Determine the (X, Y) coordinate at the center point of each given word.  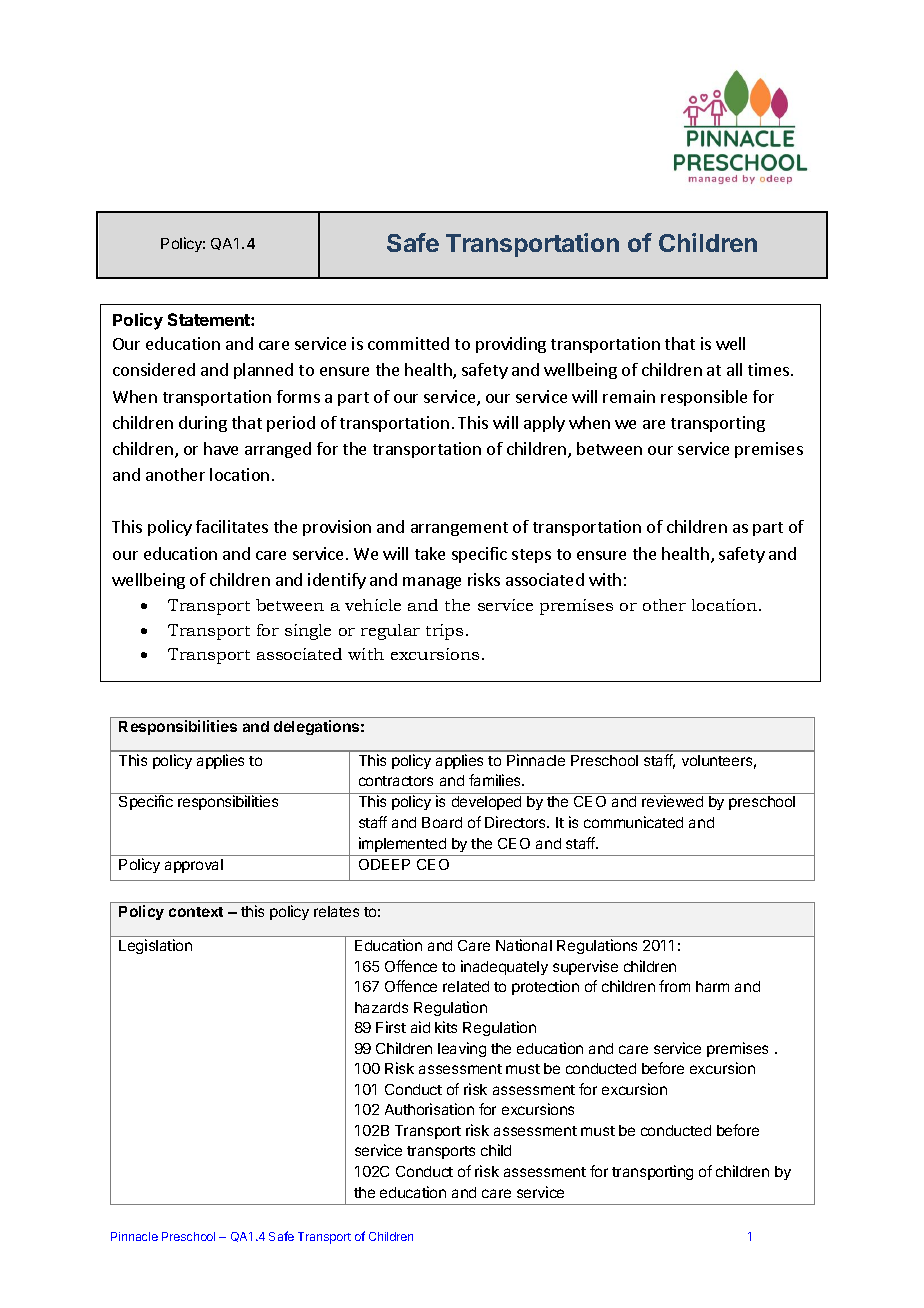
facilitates (232, 526)
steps (531, 556)
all (734, 369)
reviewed (672, 801)
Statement (210, 319)
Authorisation (429, 1109)
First (391, 1027)
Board (442, 822)
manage (432, 583)
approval (194, 866)
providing (511, 345)
